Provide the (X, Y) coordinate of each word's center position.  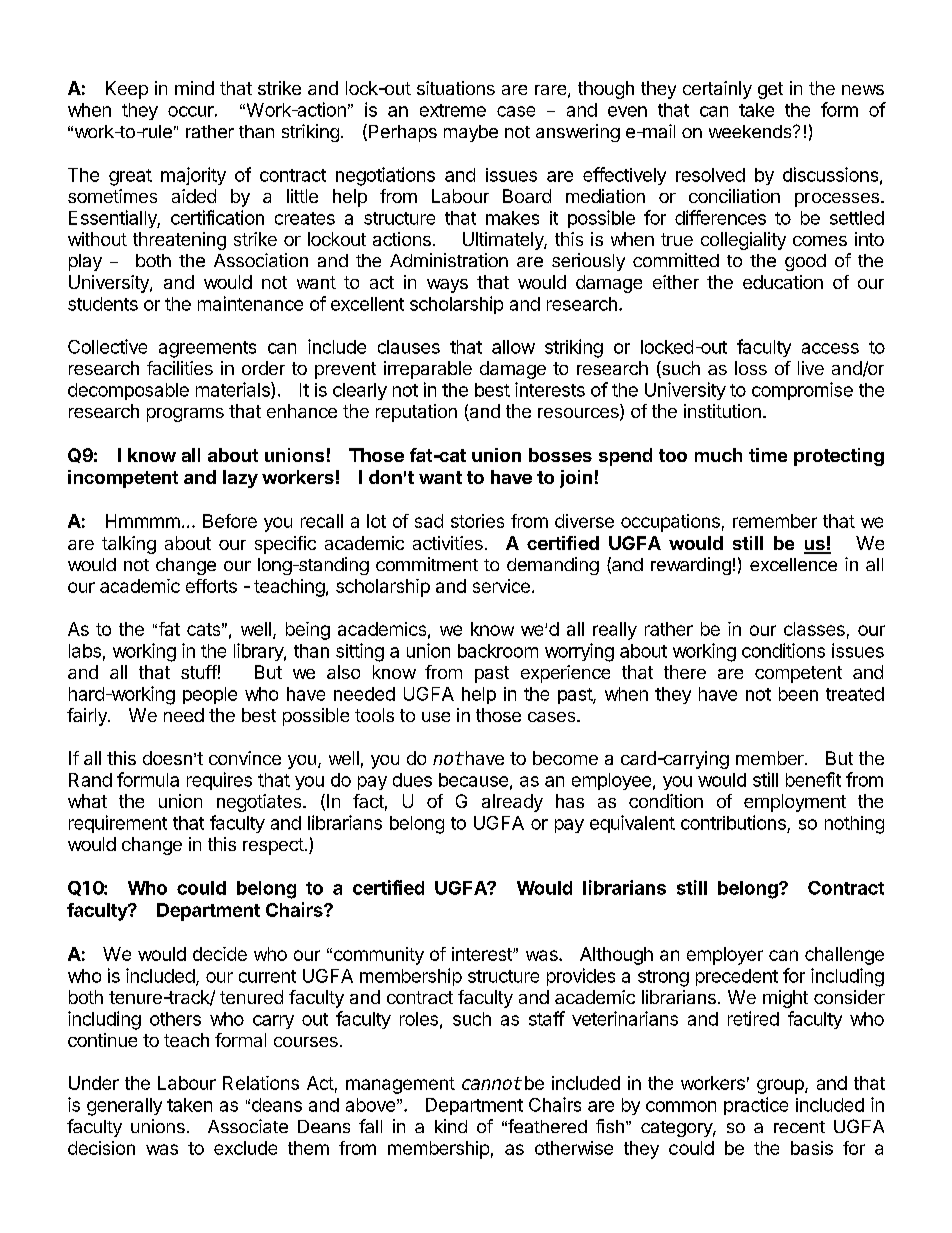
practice (756, 1106)
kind (451, 1126)
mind (194, 88)
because (473, 780)
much (718, 455)
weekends (751, 131)
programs (185, 415)
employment (795, 803)
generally (124, 1107)
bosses (560, 455)
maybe (471, 133)
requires (219, 781)
